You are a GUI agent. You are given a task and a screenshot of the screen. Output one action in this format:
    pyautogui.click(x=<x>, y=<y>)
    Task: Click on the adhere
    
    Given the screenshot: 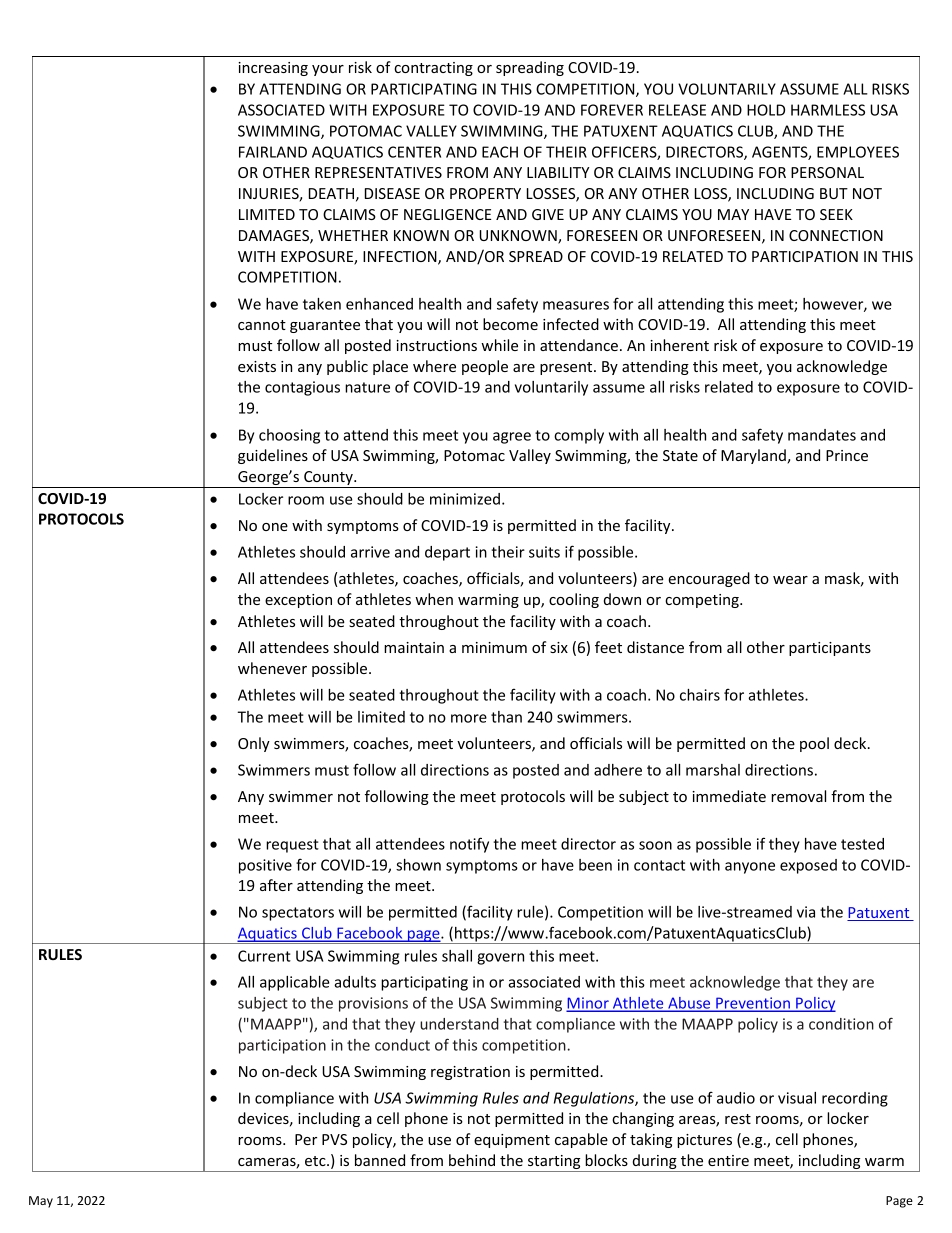 What is the action you would take?
    pyautogui.click(x=618, y=770)
